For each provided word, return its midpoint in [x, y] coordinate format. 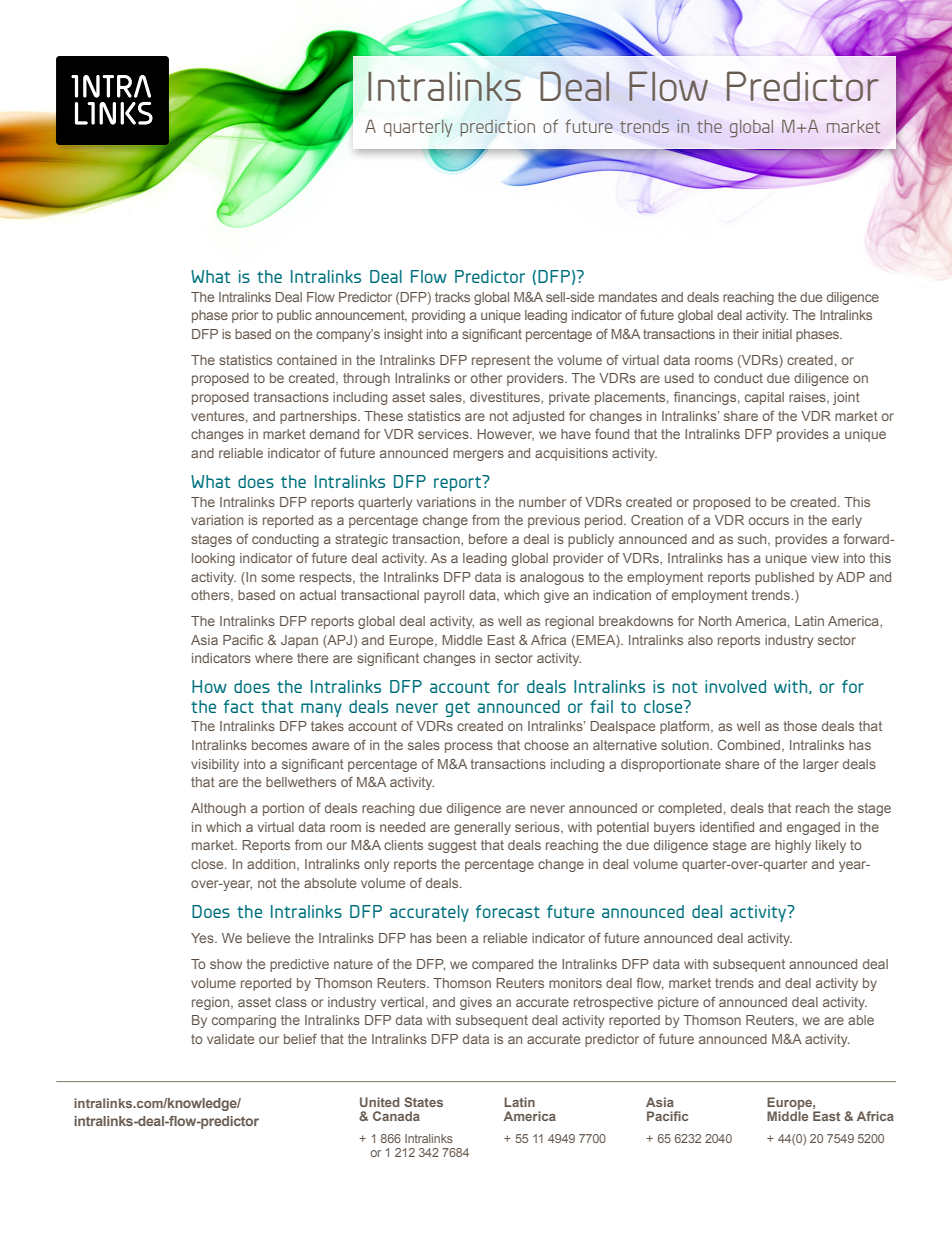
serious [538, 828]
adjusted [538, 417]
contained [307, 360]
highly [793, 846]
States [423, 1102]
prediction [497, 128]
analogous [552, 578]
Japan [299, 641]
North [715, 621]
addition [272, 865]
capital [764, 398]
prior [245, 316]
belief [300, 1039]
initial [777, 334]
